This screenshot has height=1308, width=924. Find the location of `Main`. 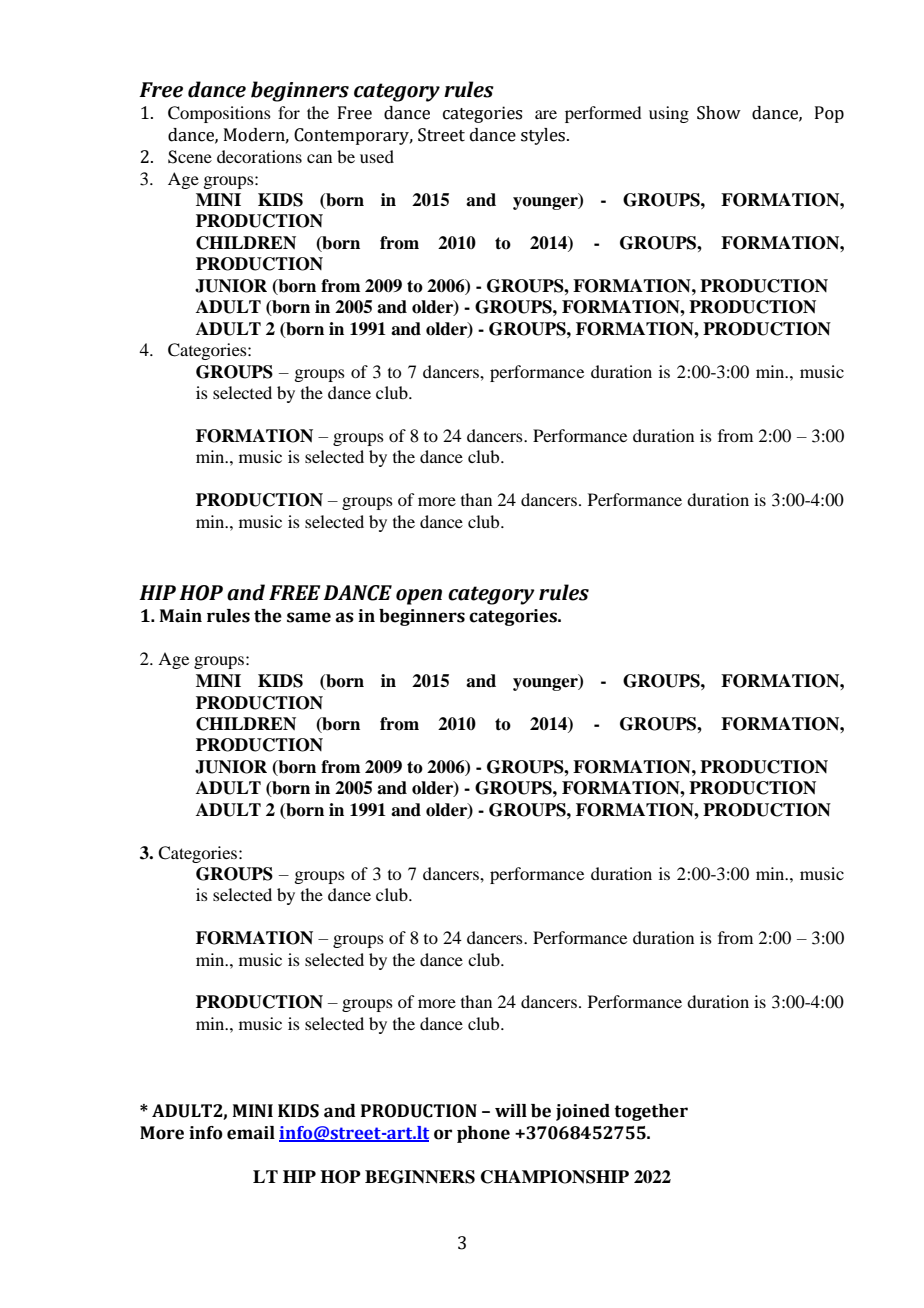

Main is located at coordinates (181, 616).
